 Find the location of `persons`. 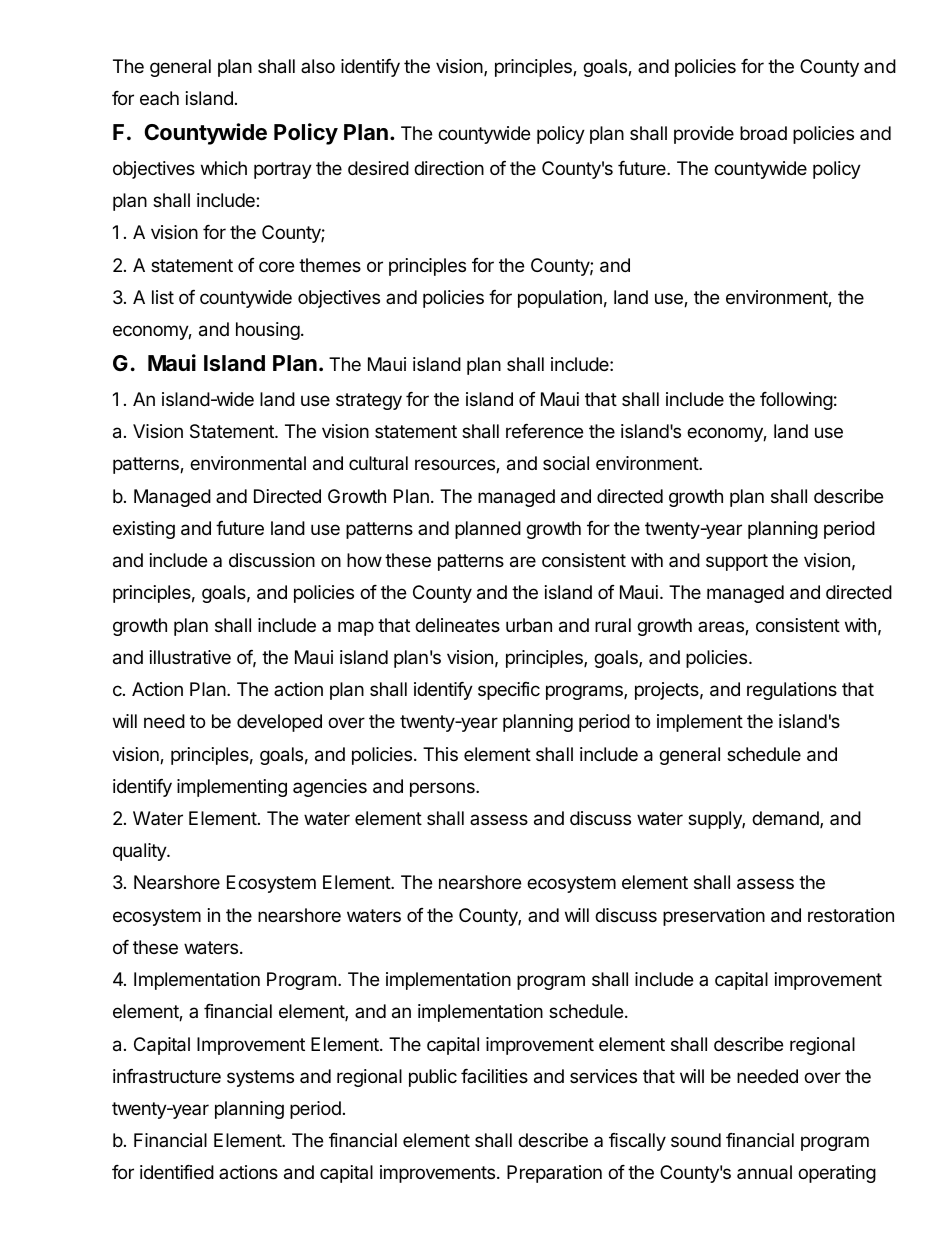

persons is located at coordinates (443, 789).
